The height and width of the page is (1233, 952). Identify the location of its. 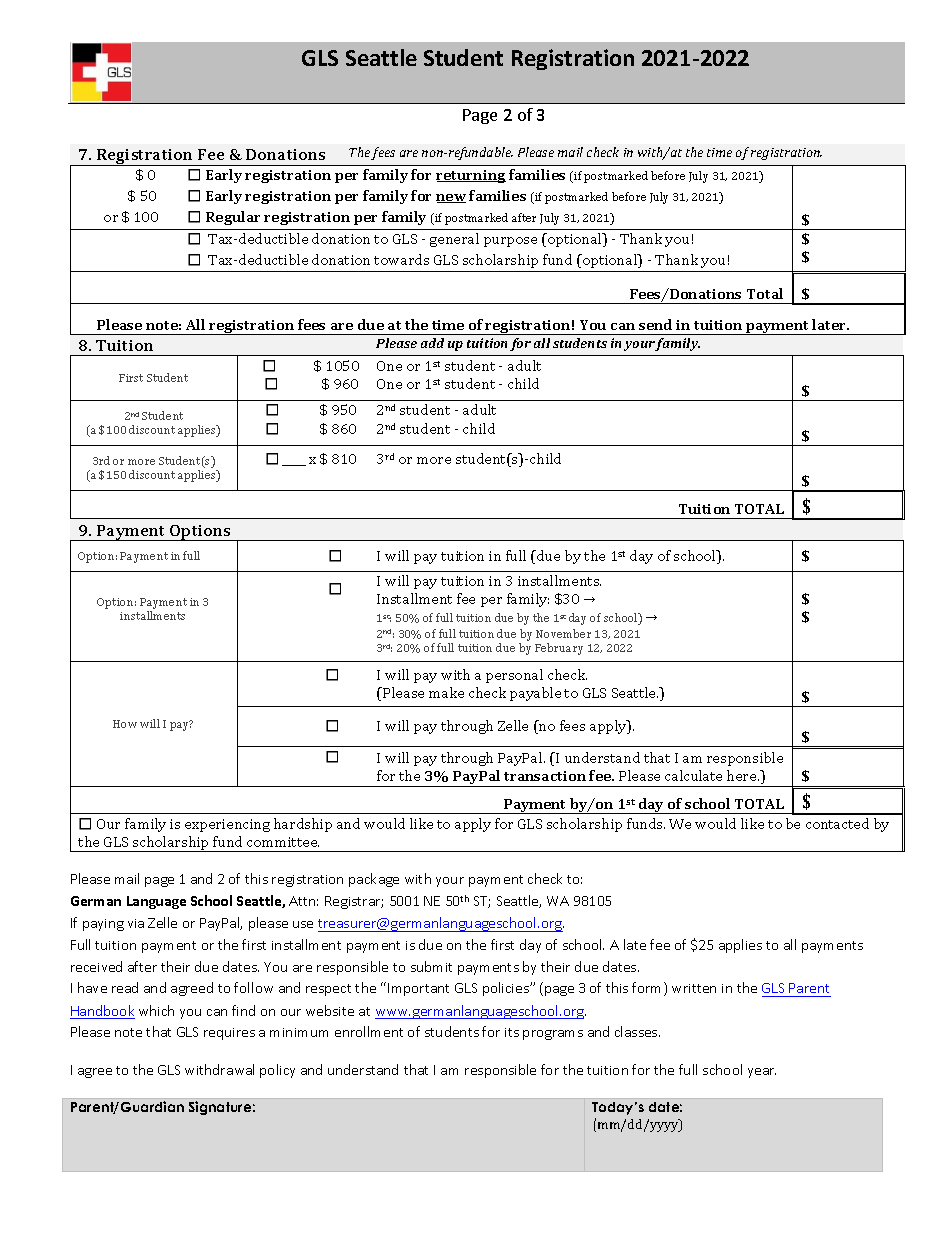
(512, 1032).
